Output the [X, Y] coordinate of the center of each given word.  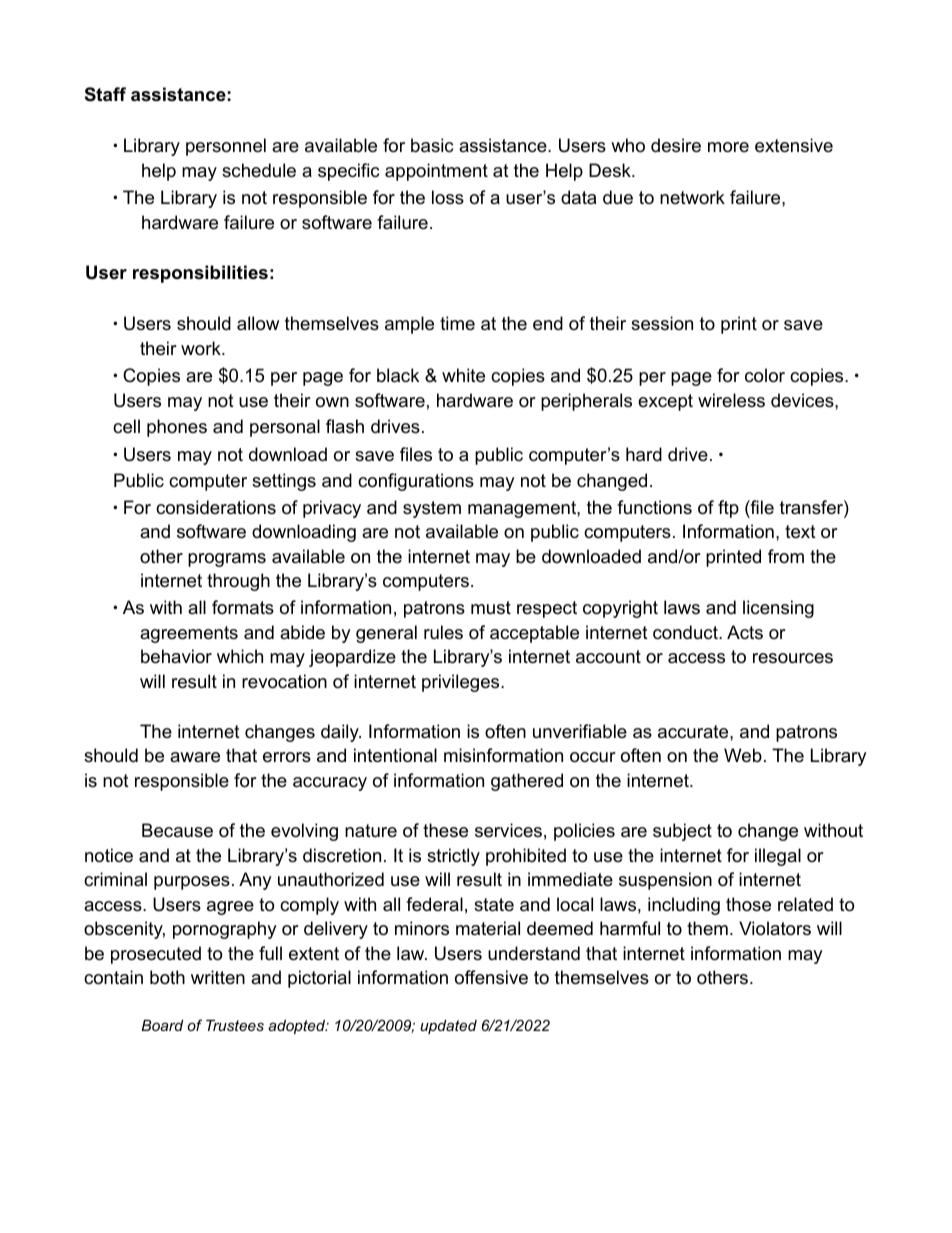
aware [195, 757]
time [457, 323]
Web [743, 755]
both [167, 977]
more [728, 147]
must [491, 607]
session [662, 323]
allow [258, 323]
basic [432, 145]
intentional [395, 755]
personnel [226, 147]
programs [227, 560]
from [786, 556]
